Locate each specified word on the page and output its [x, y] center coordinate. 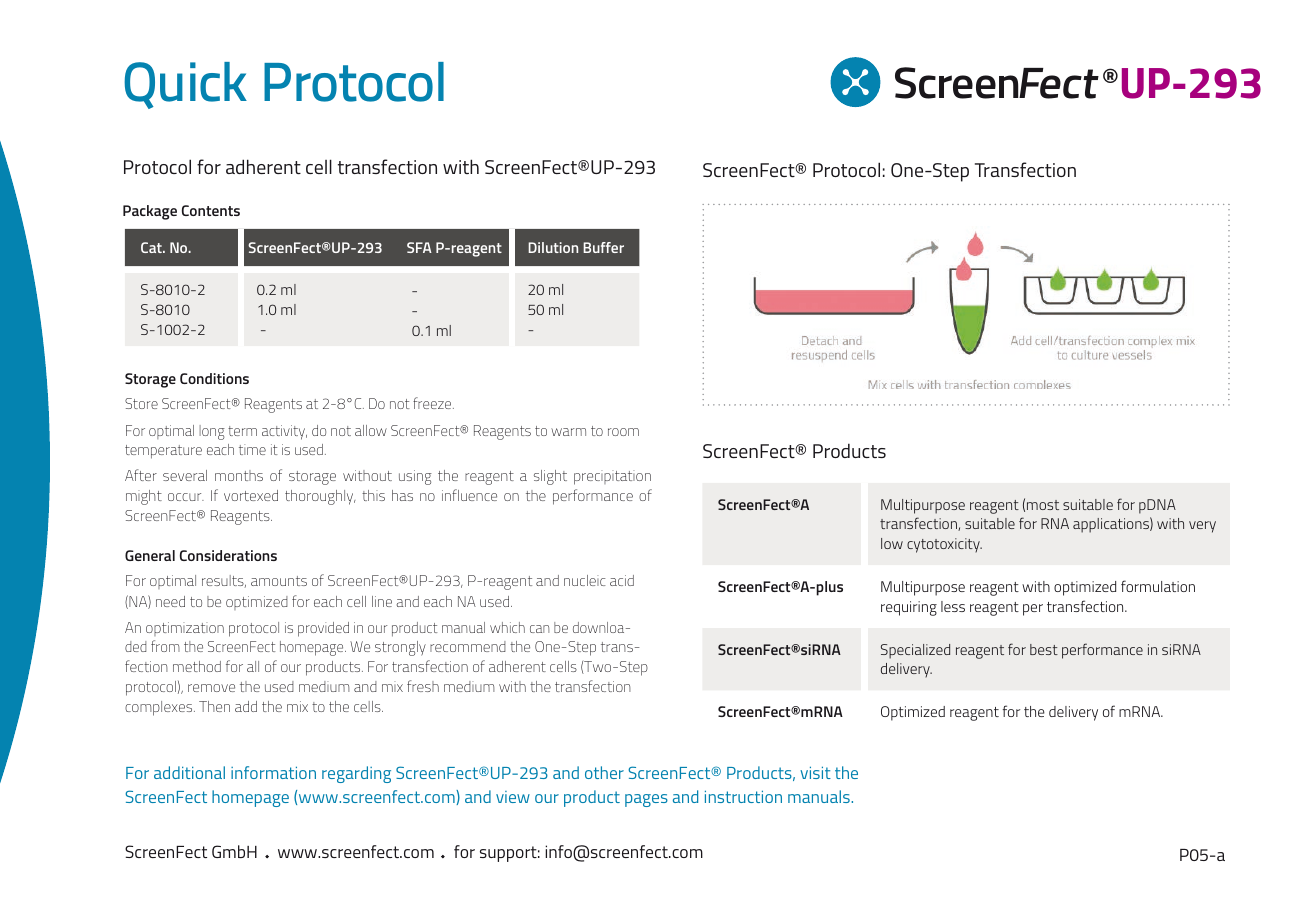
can [539, 629]
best [1044, 649]
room [623, 432]
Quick [185, 85]
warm [568, 432]
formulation [1158, 586]
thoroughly [320, 497]
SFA [419, 247]
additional [189, 772]
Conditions [214, 378]
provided [323, 629]
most [1043, 505]
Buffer [603, 247]
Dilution [553, 247]
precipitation [612, 477]
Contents [211, 210]
